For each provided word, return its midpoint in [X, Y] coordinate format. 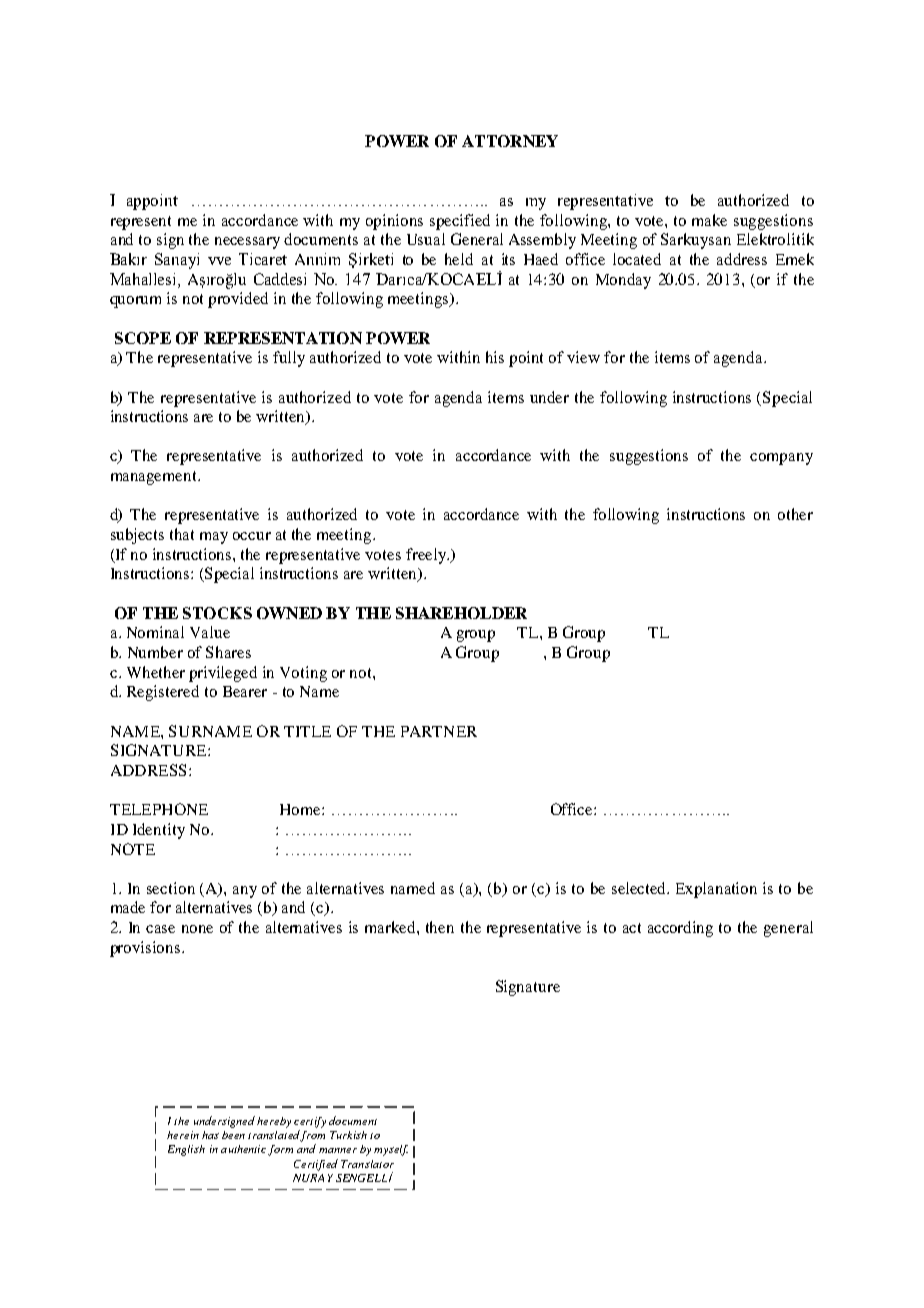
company [781, 459]
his [495, 357]
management [155, 478]
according [680, 929]
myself [391, 1150]
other [795, 514]
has [210, 1135]
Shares [228, 652]
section [171, 888]
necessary [247, 243]
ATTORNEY [510, 141]
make [709, 220]
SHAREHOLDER [461, 613]
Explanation [716, 890]
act [632, 928]
